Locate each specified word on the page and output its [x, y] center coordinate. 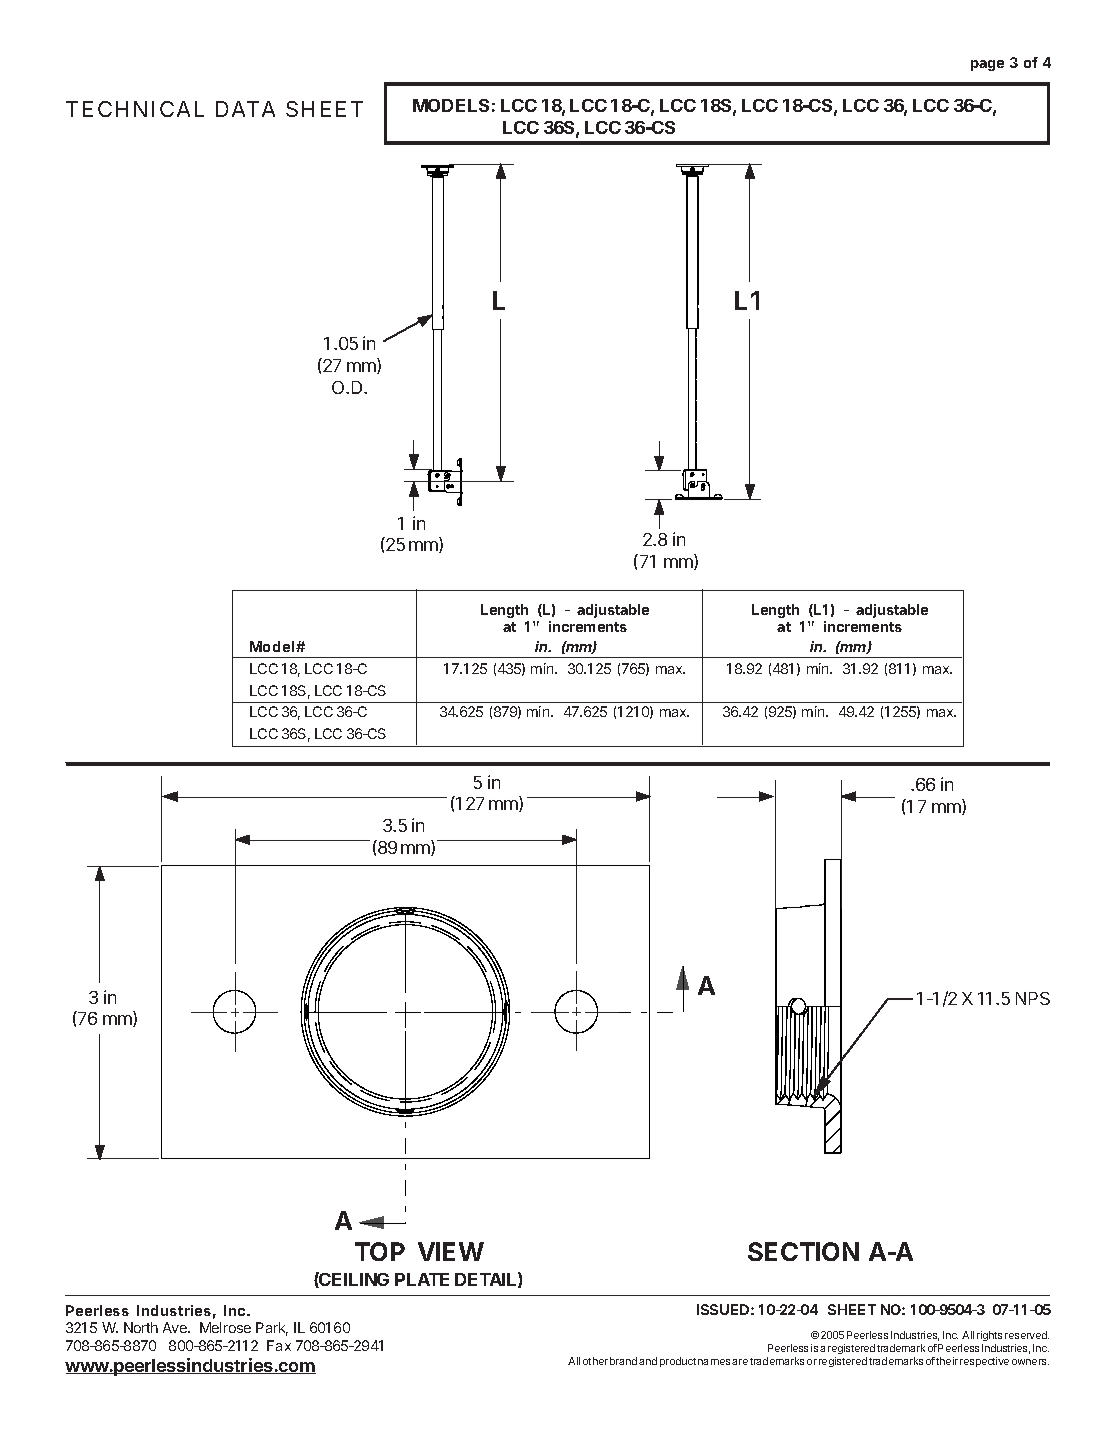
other [595, 1361]
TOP [380, 1251]
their [947, 1361]
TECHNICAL [135, 109]
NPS [1033, 998]
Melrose [225, 1327]
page [987, 65]
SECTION [803, 1251]
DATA [245, 109]
